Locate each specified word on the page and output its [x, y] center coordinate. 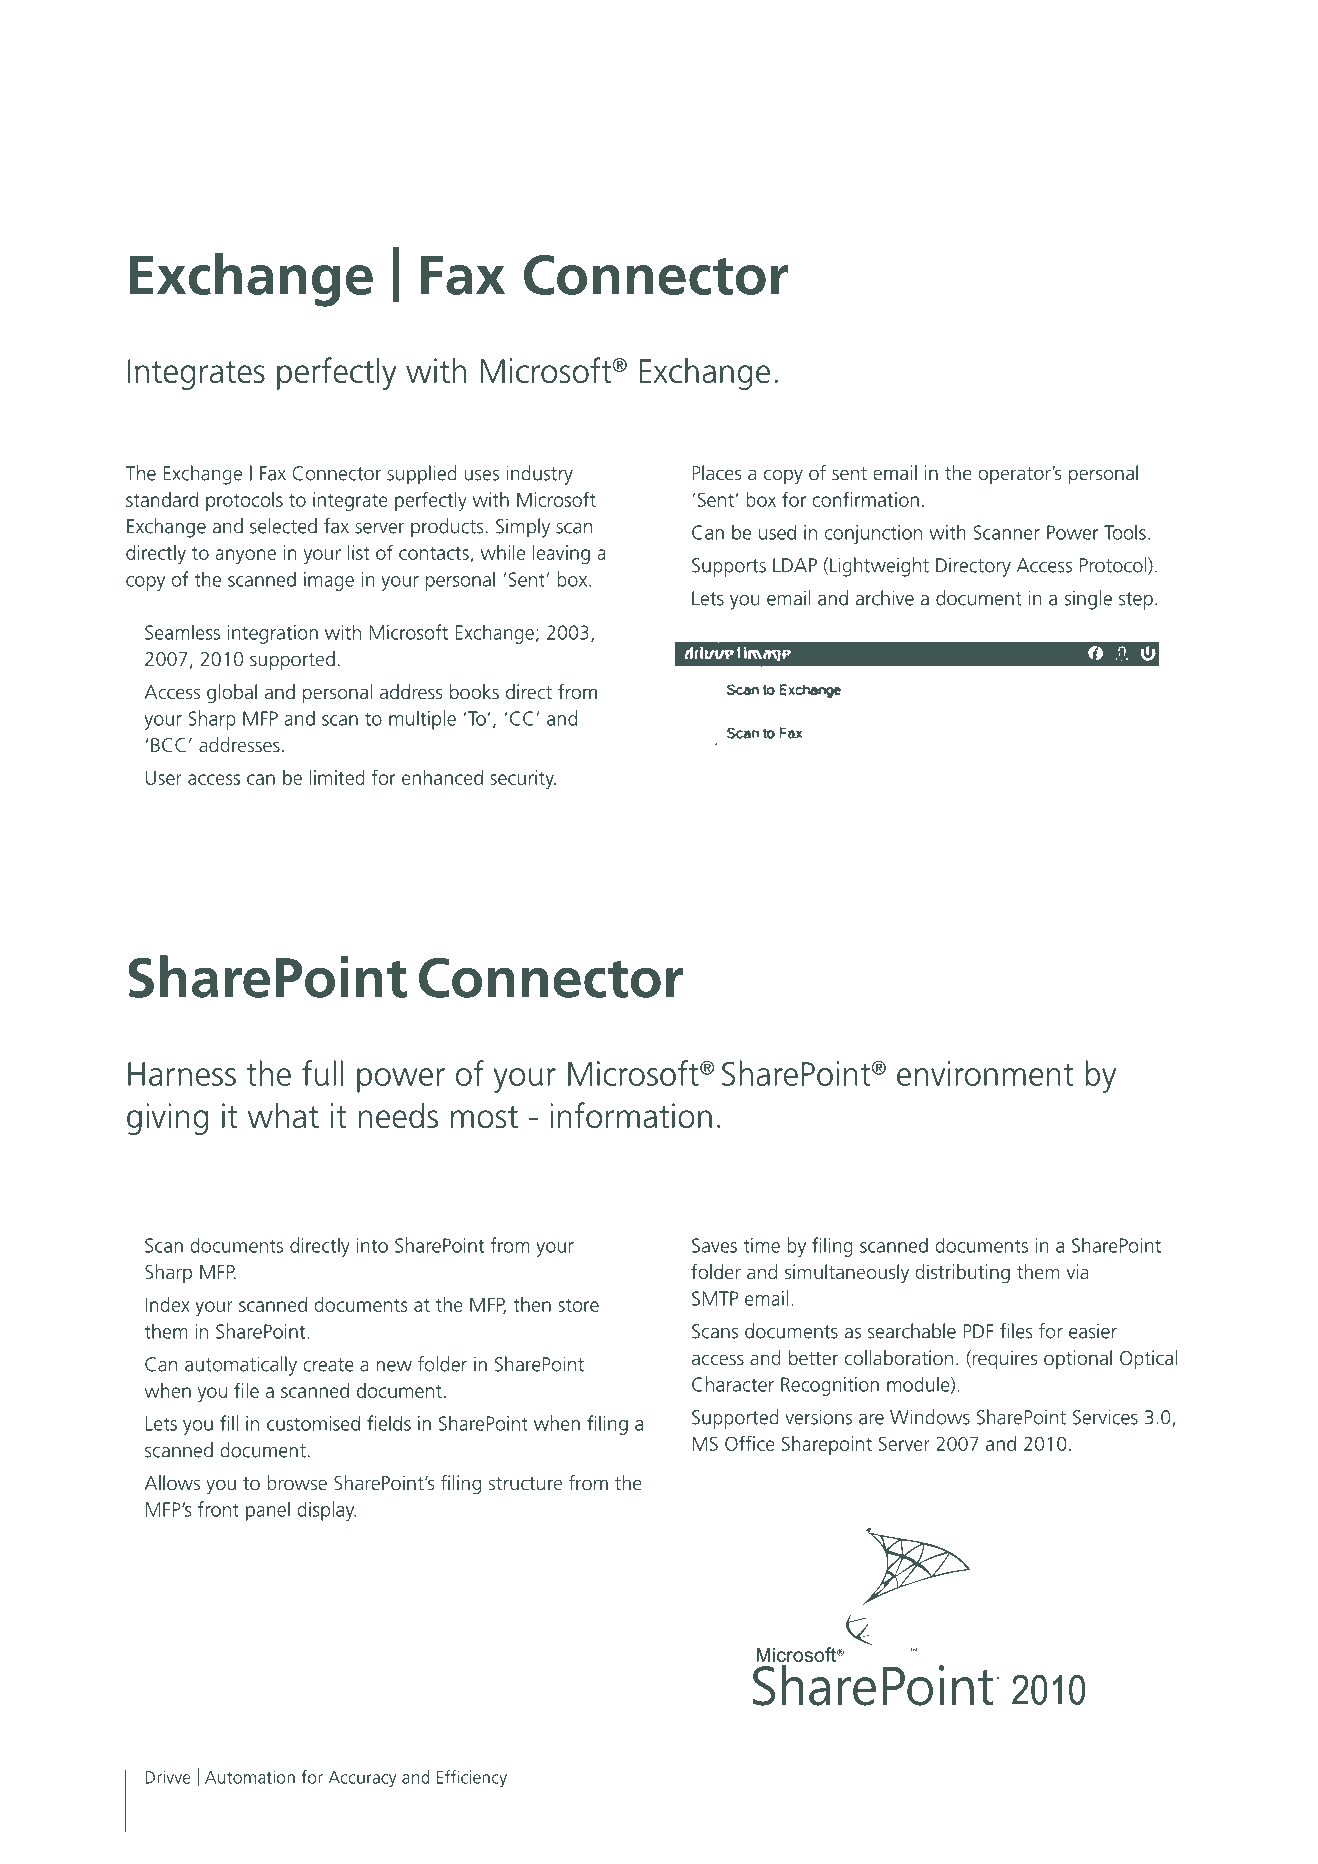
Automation [250, 1777]
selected [283, 526]
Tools [1125, 532]
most [484, 1117]
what [283, 1115]
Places [717, 472]
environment [985, 1073]
